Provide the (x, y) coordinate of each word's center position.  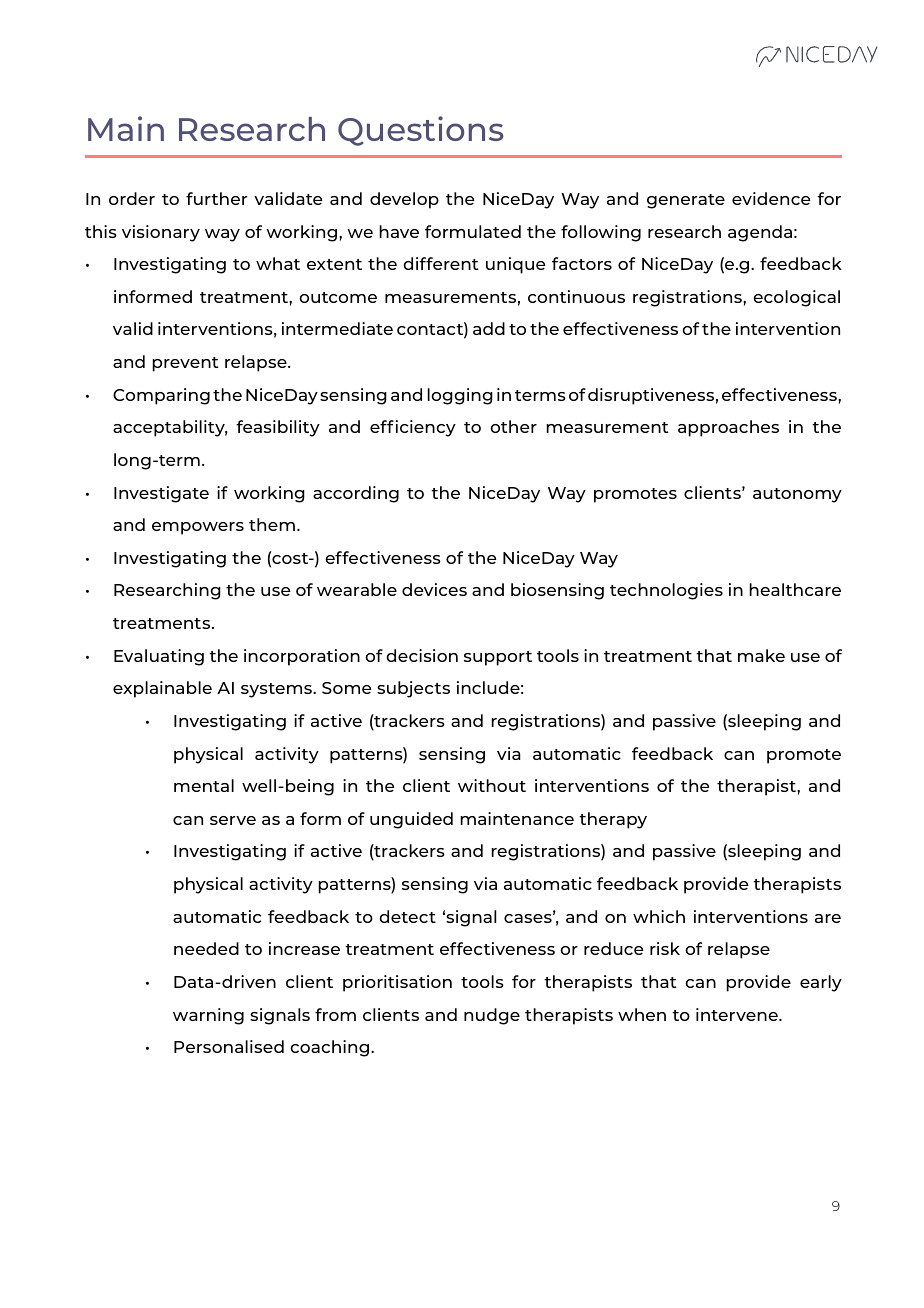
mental (204, 785)
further (216, 198)
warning (208, 1016)
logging (460, 396)
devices (434, 589)
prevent (185, 364)
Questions (421, 131)
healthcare (795, 589)
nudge (492, 1016)
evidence (771, 198)
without (492, 785)
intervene (738, 1014)
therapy (613, 820)
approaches (728, 428)
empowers (198, 528)
